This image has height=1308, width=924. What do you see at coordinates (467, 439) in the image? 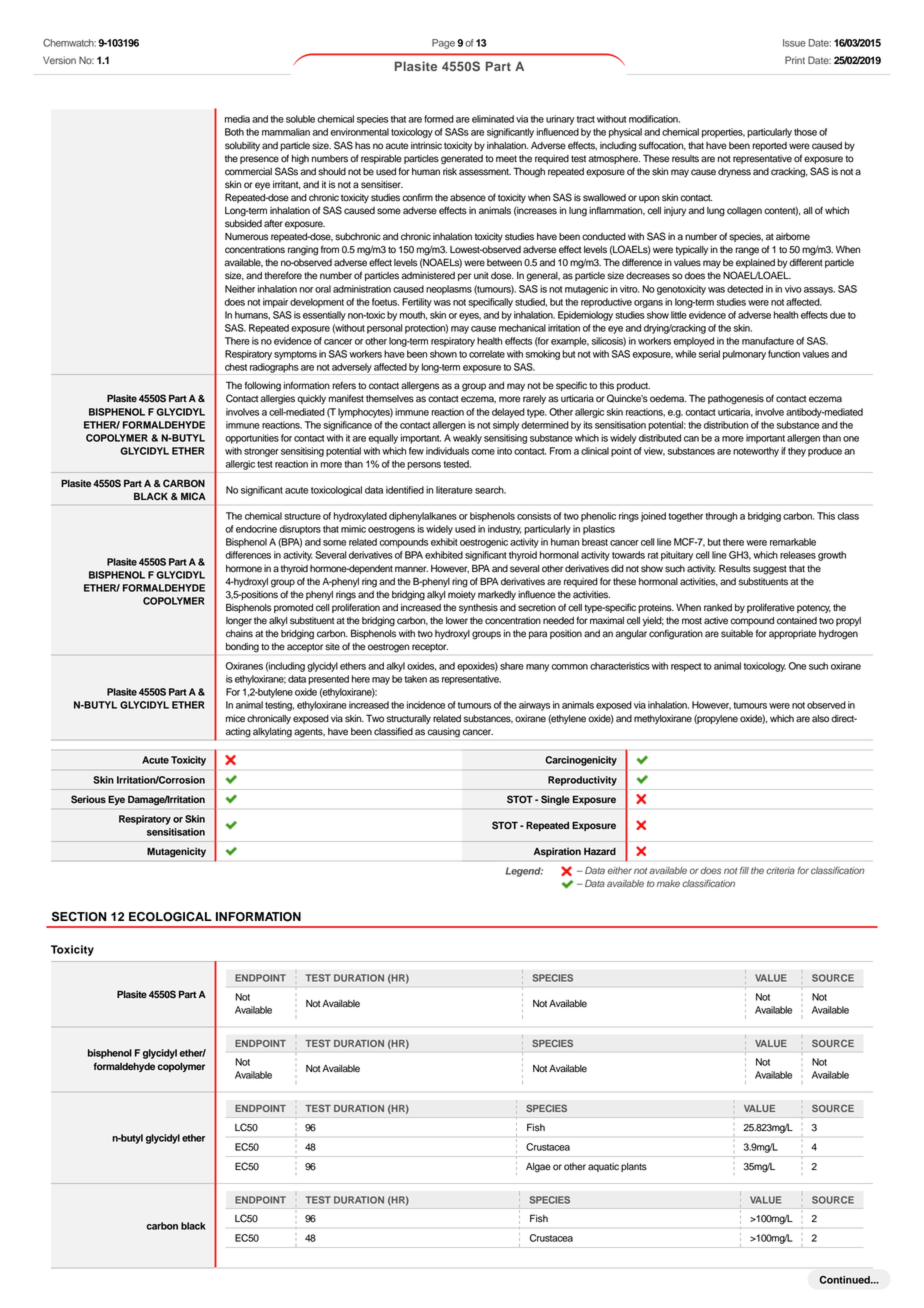
I see `weakly` at bounding box center [467, 439].
